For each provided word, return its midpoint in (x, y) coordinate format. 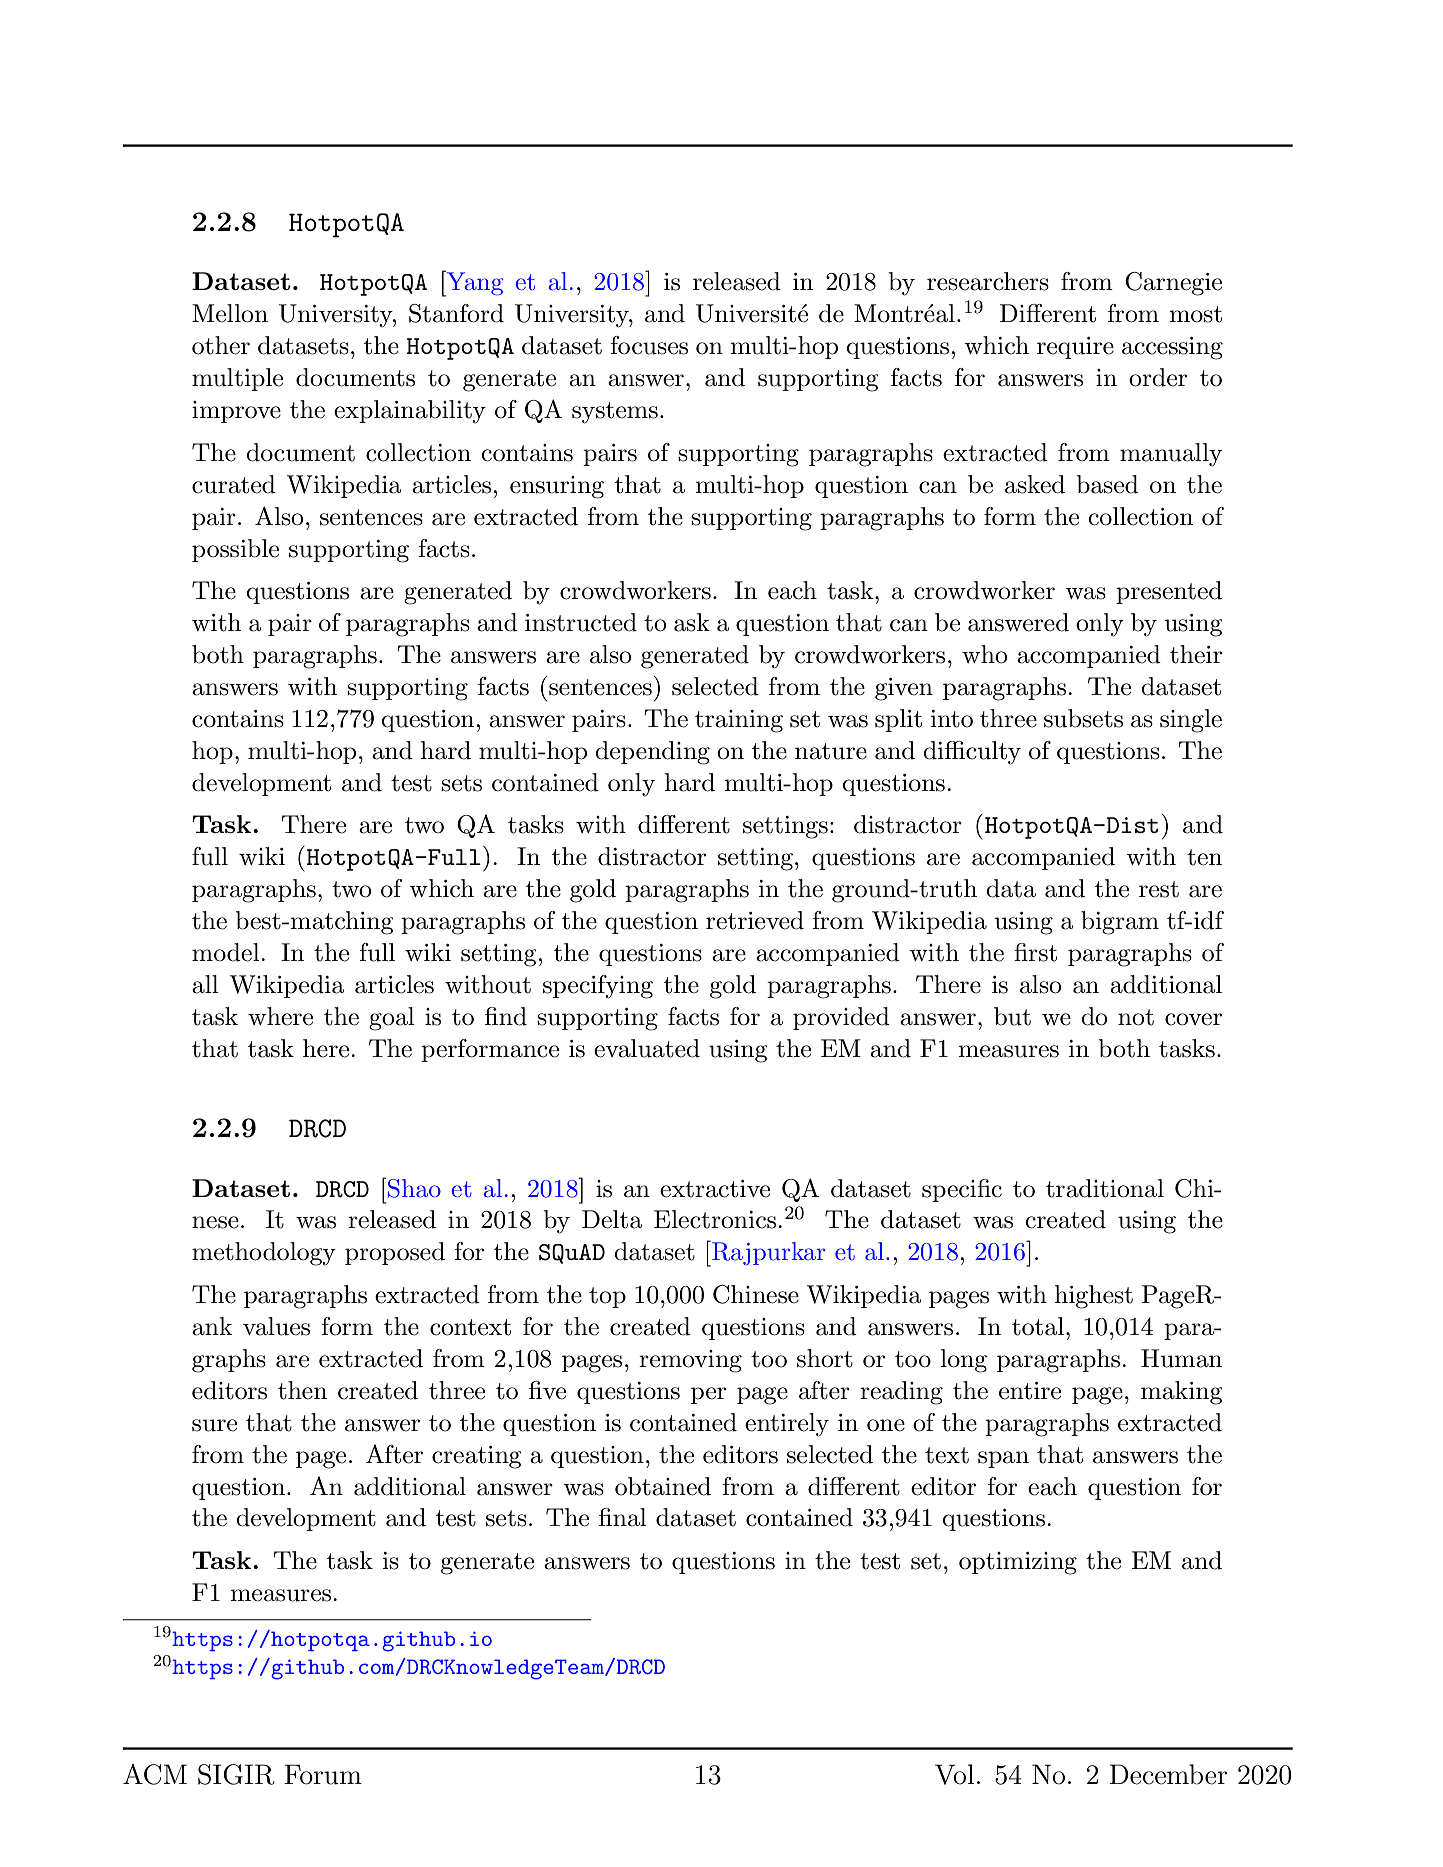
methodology (264, 1254)
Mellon (230, 313)
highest (1093, 1297)
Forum (323, 1774)
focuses (649, 345)
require (1075, 348)
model (227, 952)
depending (652, 753)
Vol (954, 1774)
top (607, 1297)
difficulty (972, 753)
